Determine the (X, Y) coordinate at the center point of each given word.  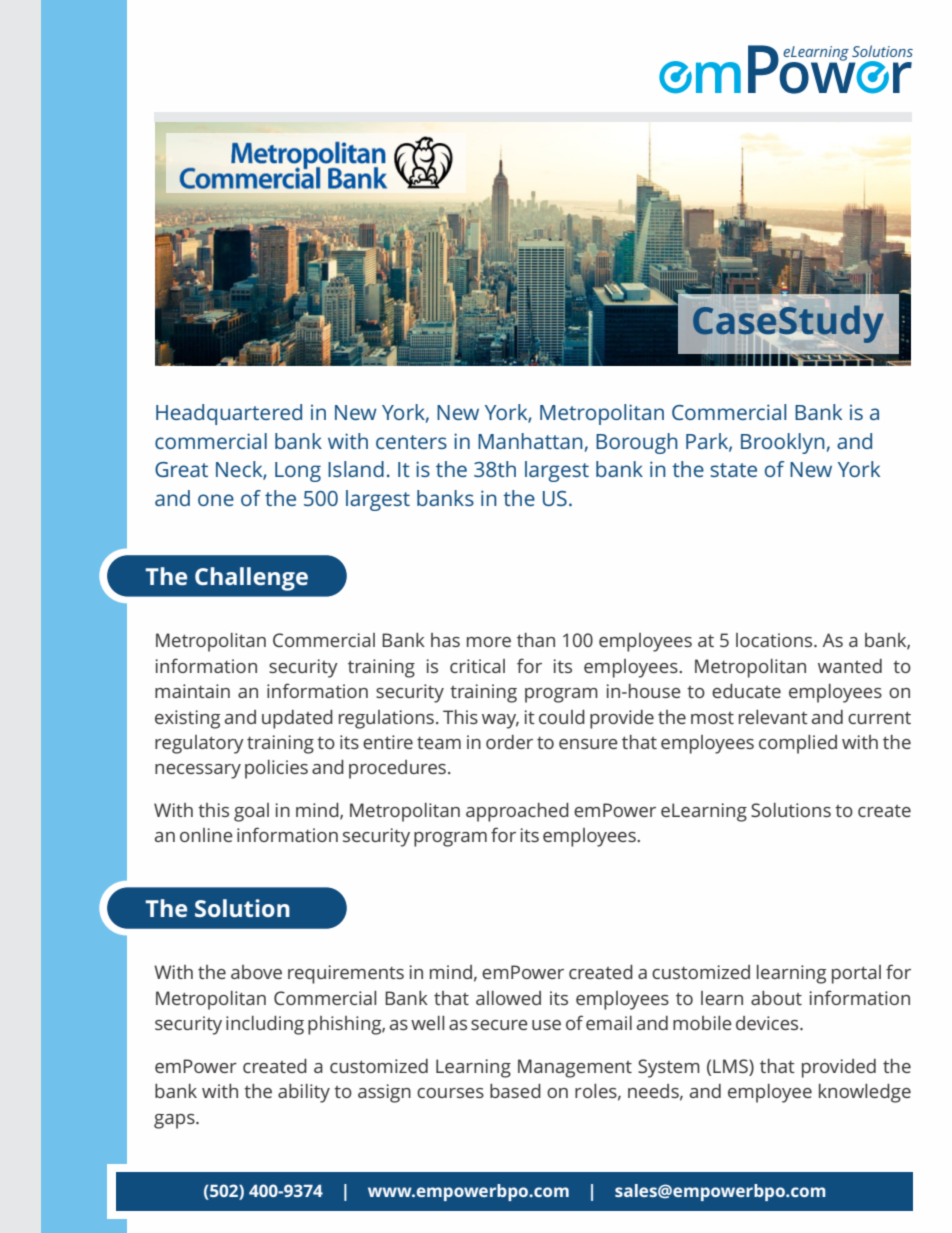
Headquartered (229, 414)
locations (775, 640)
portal (856, 974)
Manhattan (530, 441)
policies (276, 769)
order (509, 742)
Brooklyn (783, 443)
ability (304, 1093)
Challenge (251, 579)
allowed (508, 998)
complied (798, 744)
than (536, 640)
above (256, 972)
